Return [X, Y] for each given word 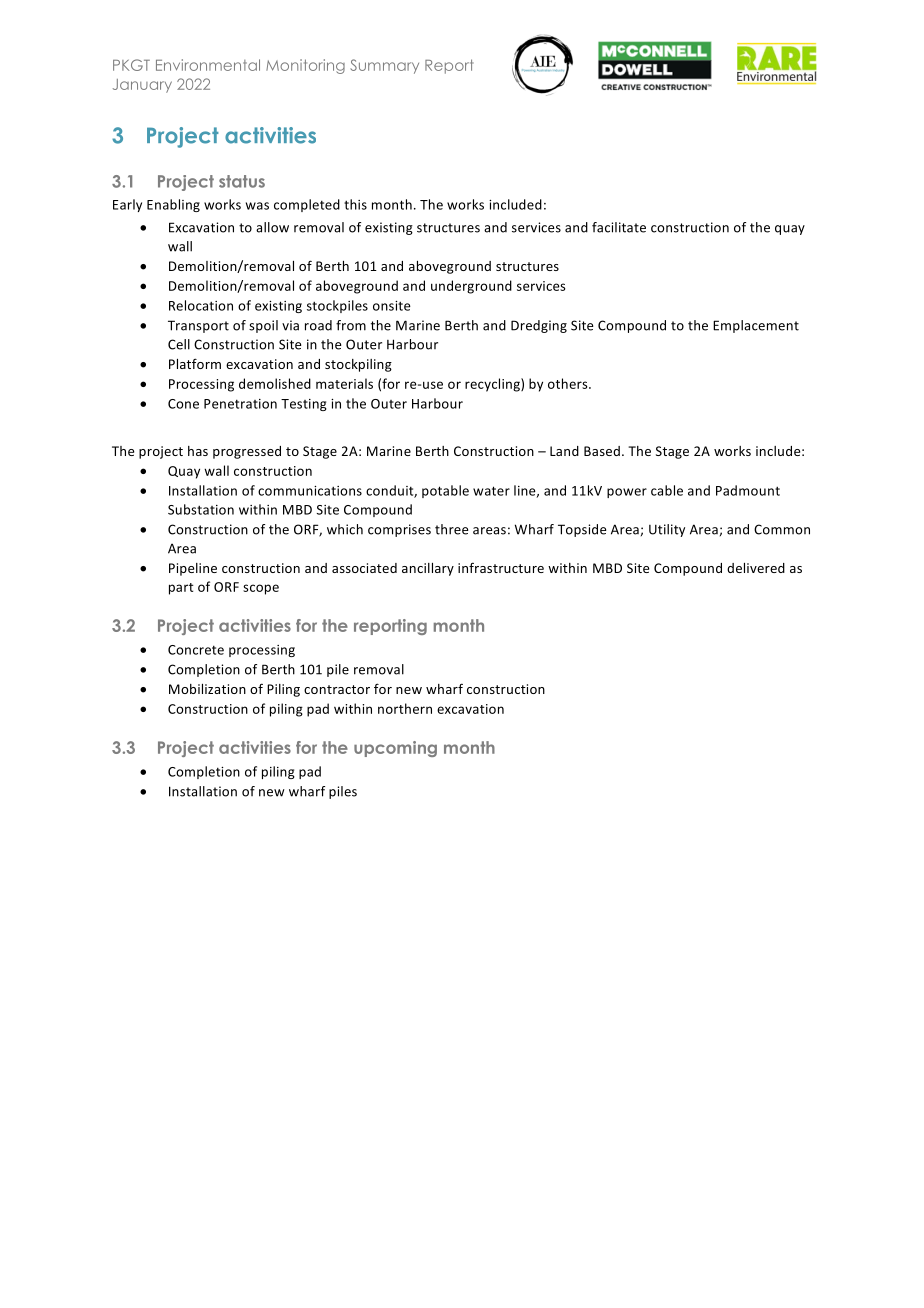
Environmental [208, 65]
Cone [183, 404]
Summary [384, 66]
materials [344, 383]
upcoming [395, 749]
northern [405, 708]
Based [602, 451]
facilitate [619, 227]
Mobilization [207, 689]
